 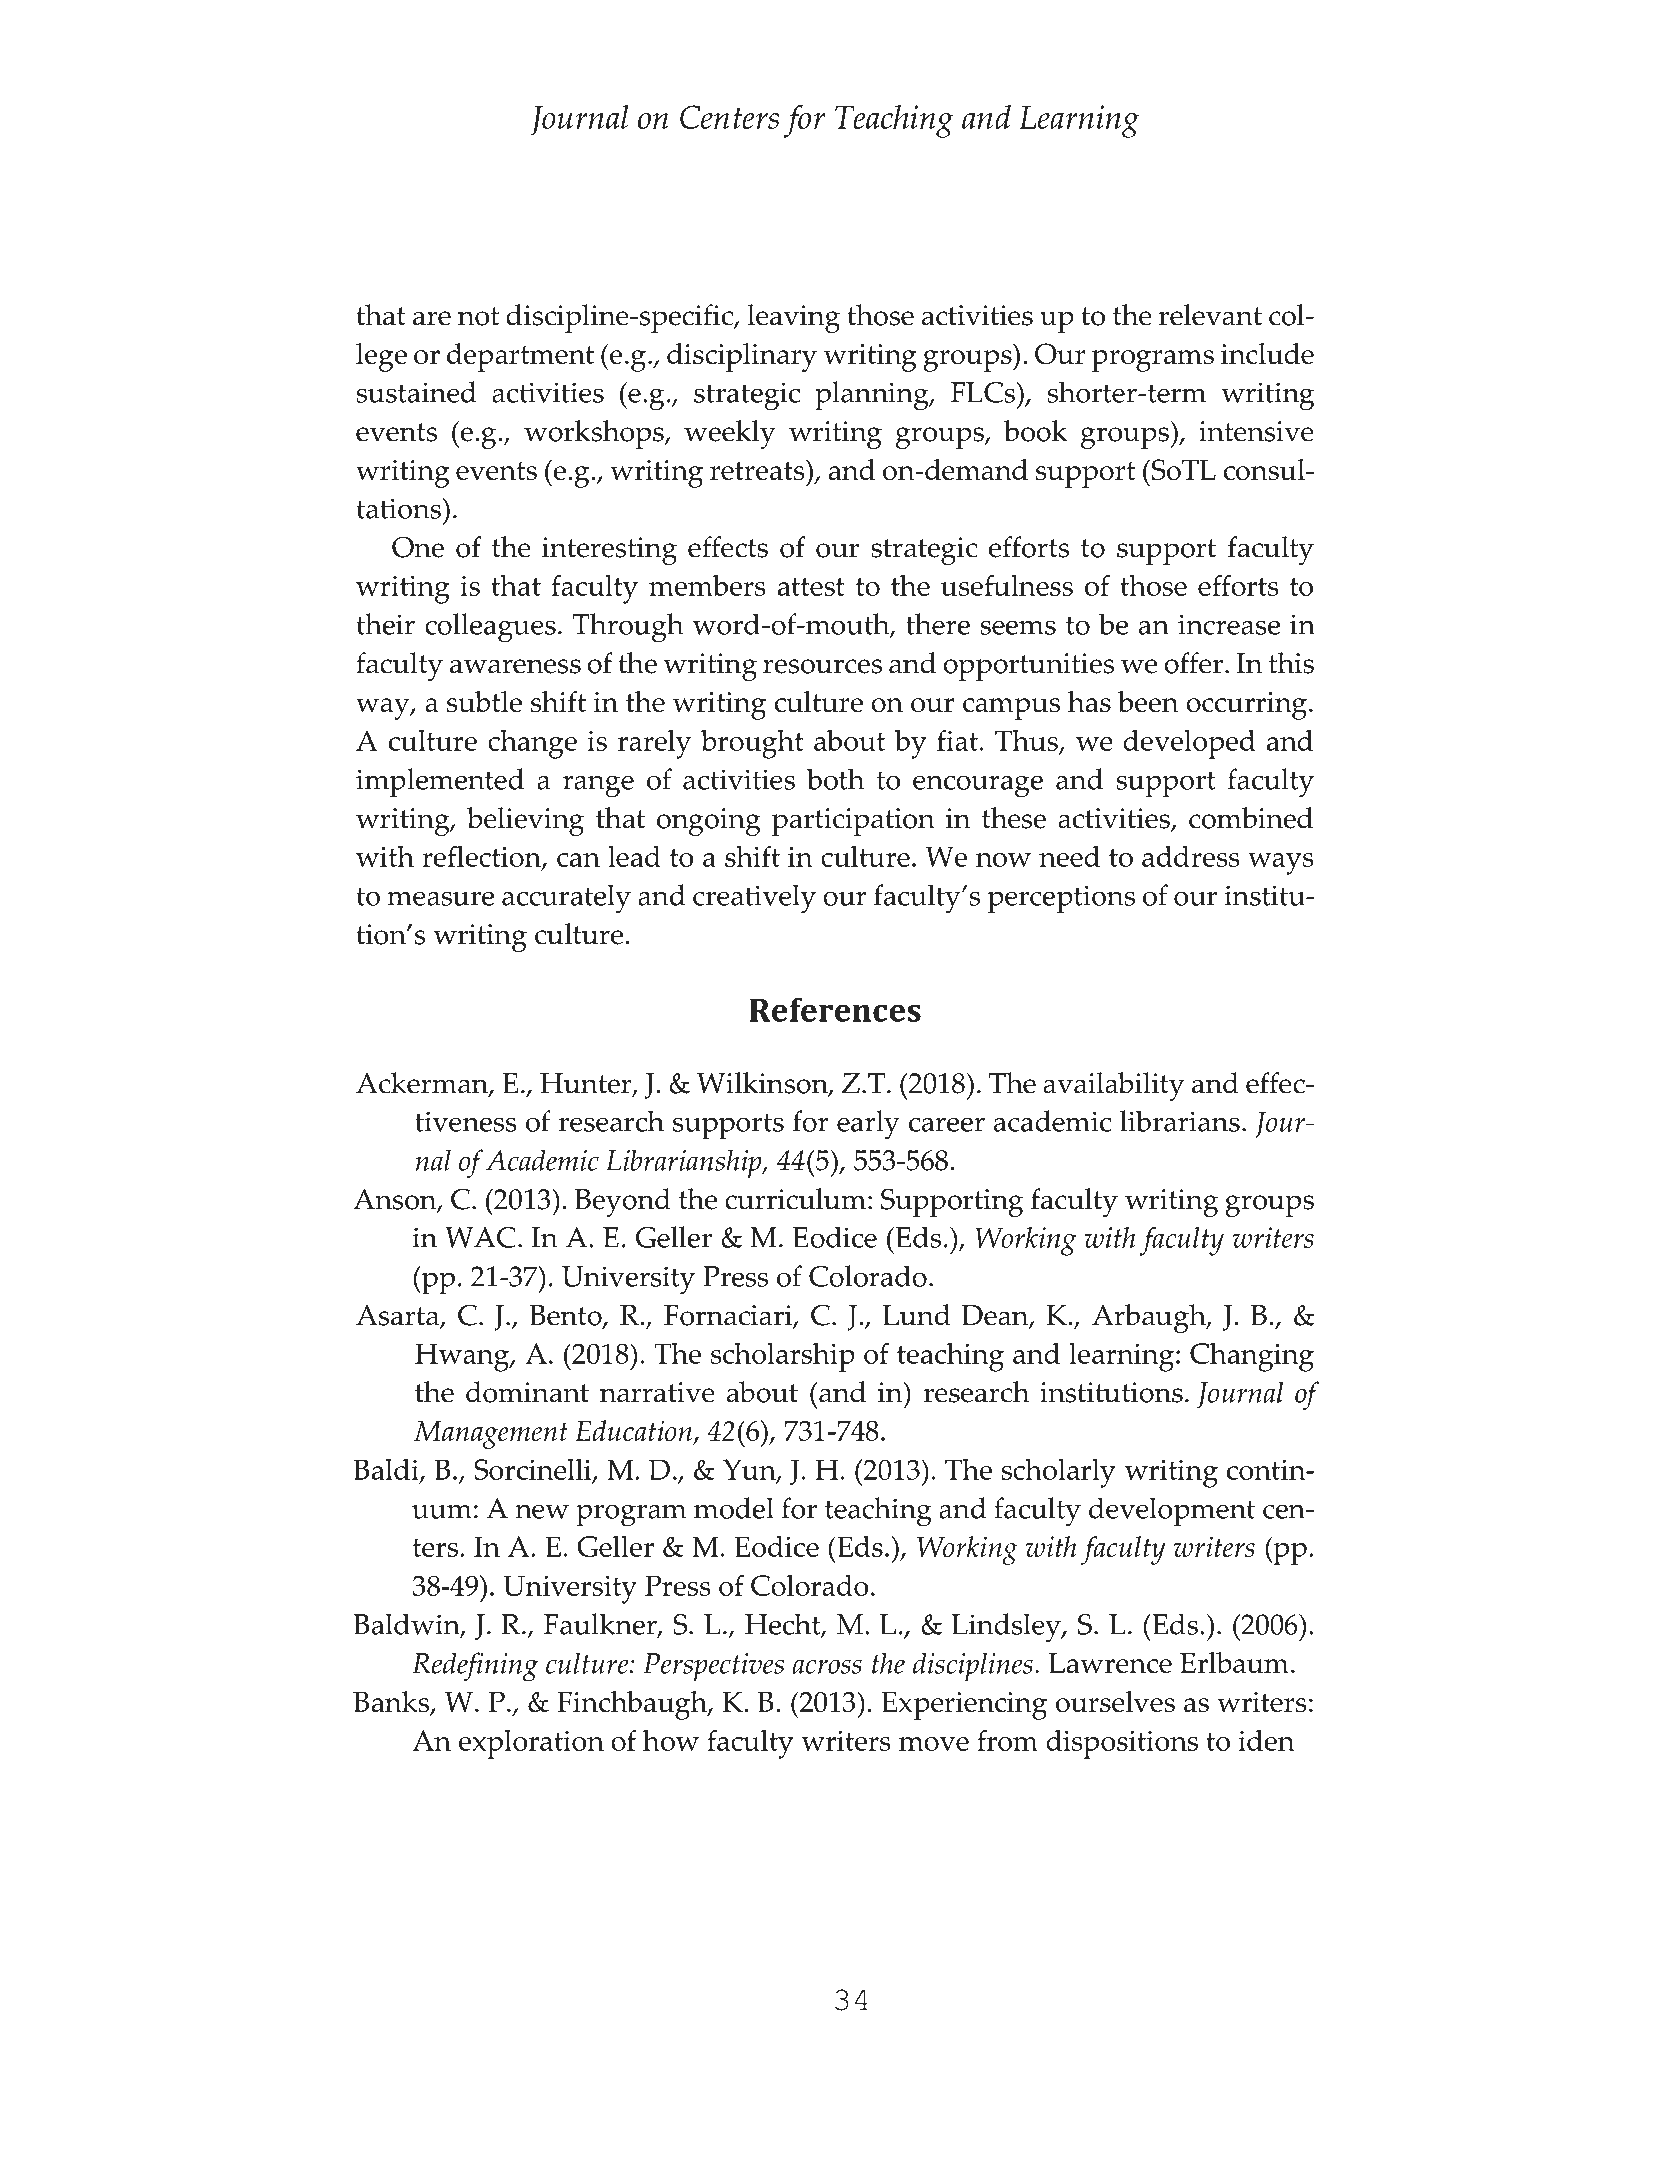 What do you see at coordinates (1210, 315) in the screenshot?
I see `relevant` at bounding box center [1210, 315].
